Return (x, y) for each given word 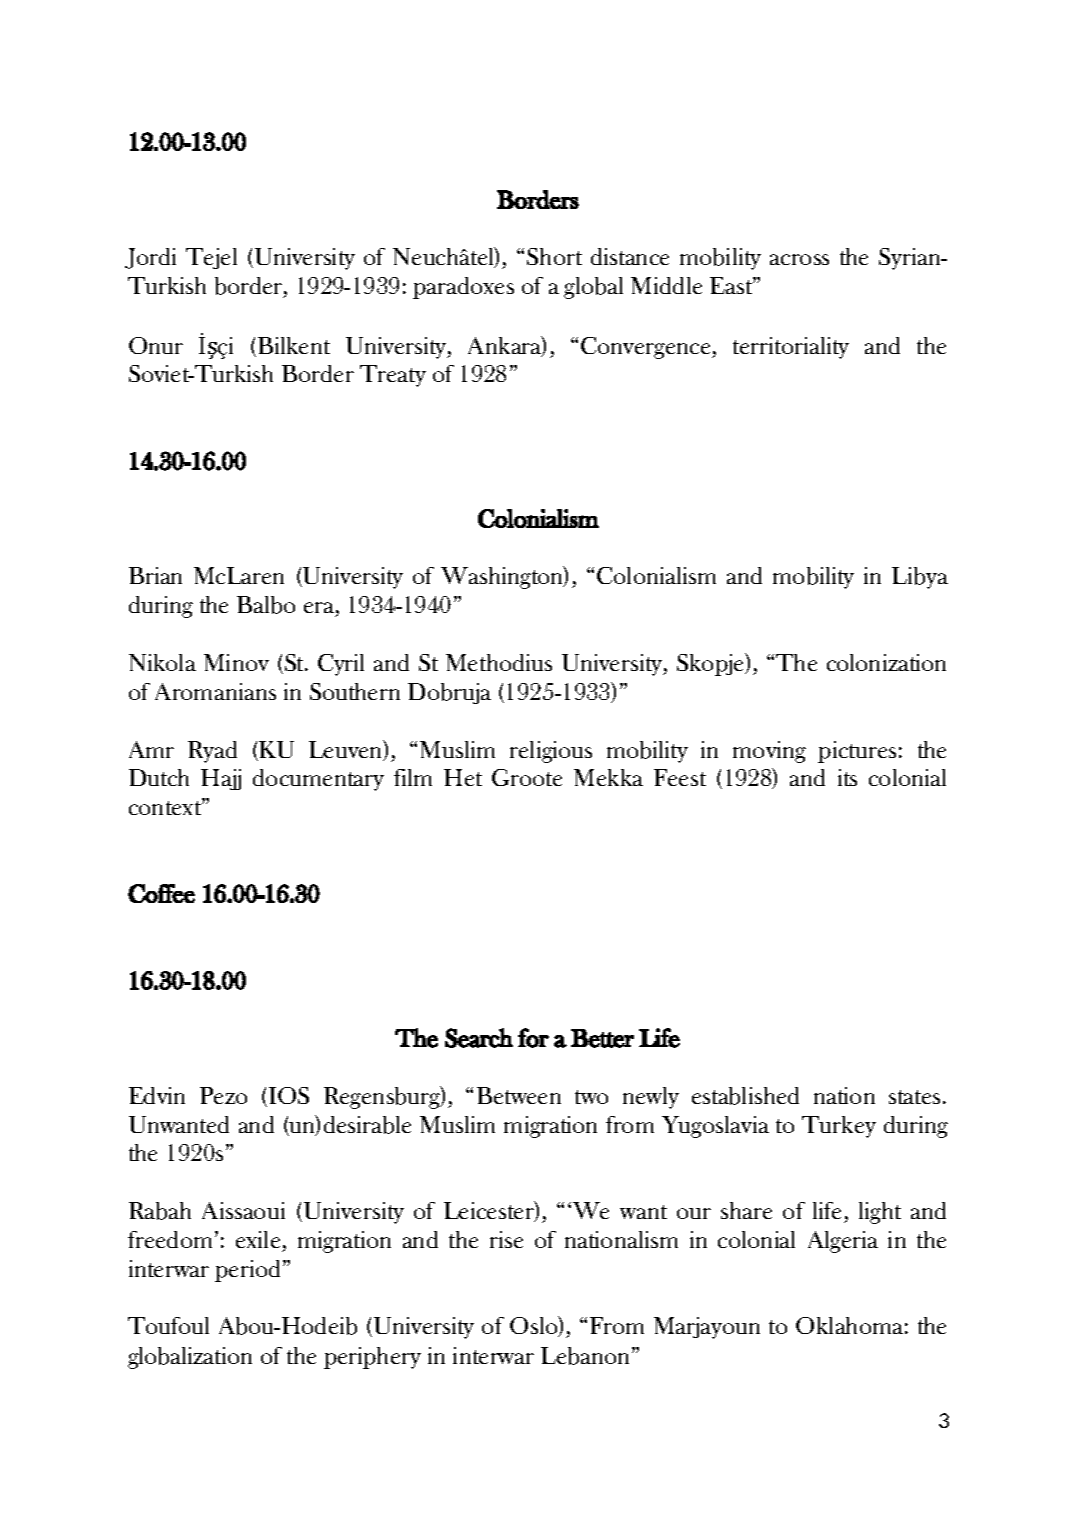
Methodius (499, 662)
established (745, 1096)
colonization (886, 662)
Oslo (535, 1326)
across (799, 259)
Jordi (150, 258)
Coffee (161, 893)
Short (554, 256)
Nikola (162, 662)
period (249, 1271)
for (533, 1038)
